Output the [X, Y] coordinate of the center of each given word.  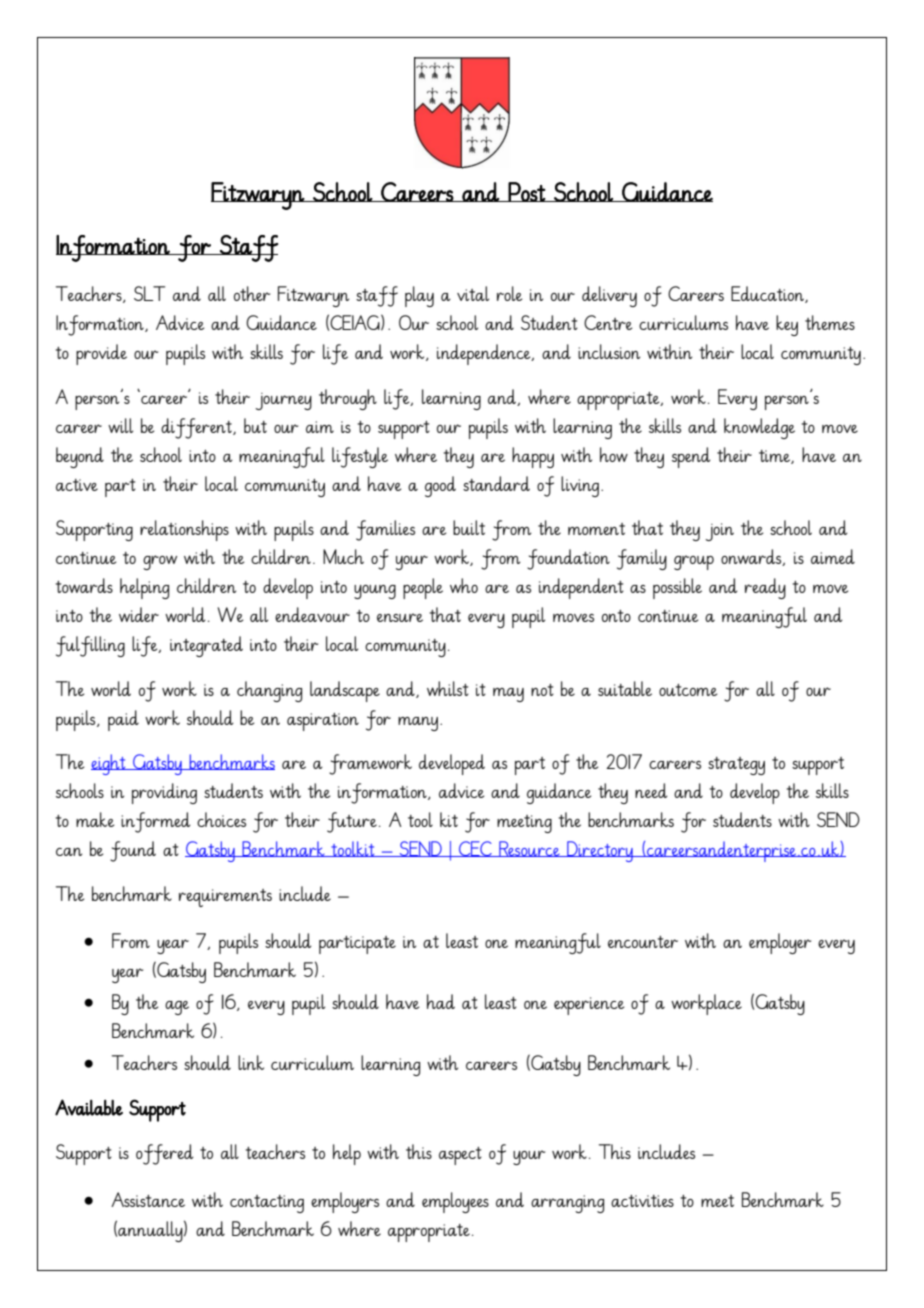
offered [165, 1154]
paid [123, 720]
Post [527, 192]
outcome [688, 690]
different [197, 428]
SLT [149, 293]
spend [691, 457]
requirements [225, 898]
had [441, 1001]
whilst [448, 688]
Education [768, 294]
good [440, 486]
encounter [643, 942]
